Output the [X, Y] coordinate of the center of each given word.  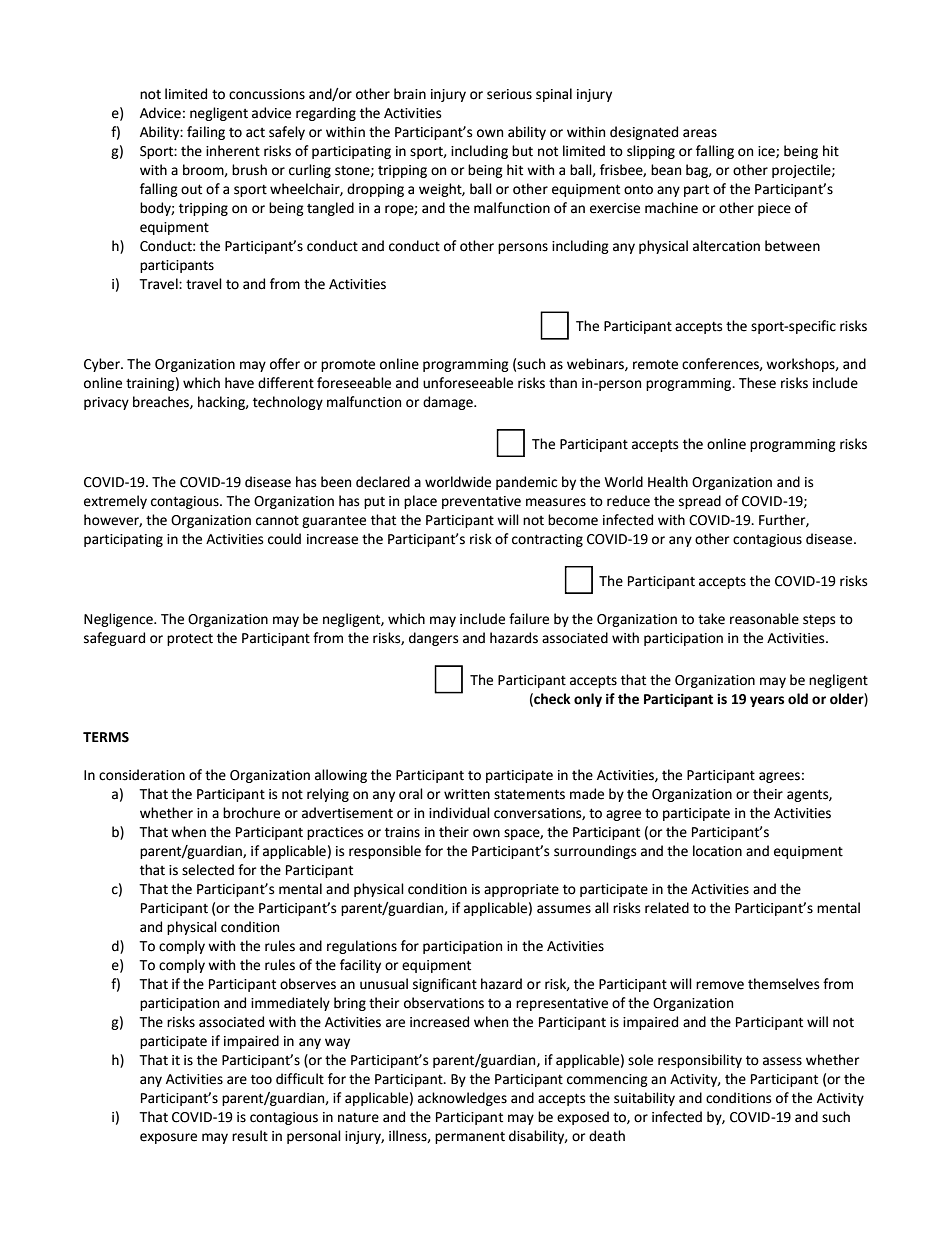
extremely [115, 502]
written [467, 794]
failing [206, 133]
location [717, 851]
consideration [142, 775]
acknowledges [462, 1099]
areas [700, 133]
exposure [168, 1138]
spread [700, 502]
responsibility [700, 1061]
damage [449, 403]
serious [509, 94]
